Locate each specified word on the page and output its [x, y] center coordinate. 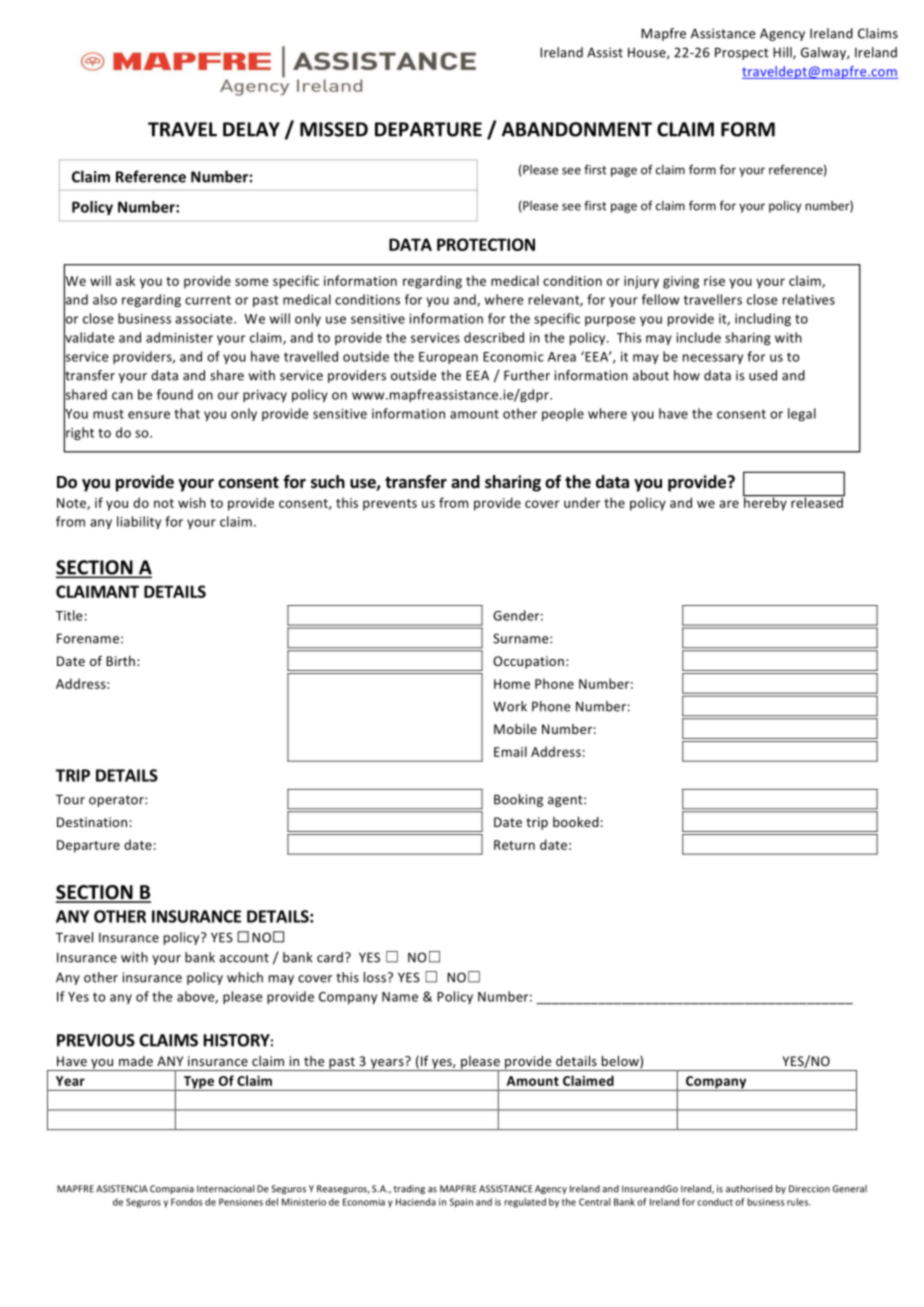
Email [510, 751]
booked [576, 822]
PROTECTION [486, 244]
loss [376, 977]
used [763, 375]
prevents [390, 505]
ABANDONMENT [577, 129]
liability [139, 522]
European [448, 358]
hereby [766, 503]
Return [514, 845]
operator [117, 801]
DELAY [251, 129]
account [244, 958]
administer [179, 337]
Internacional [225, 1189]
